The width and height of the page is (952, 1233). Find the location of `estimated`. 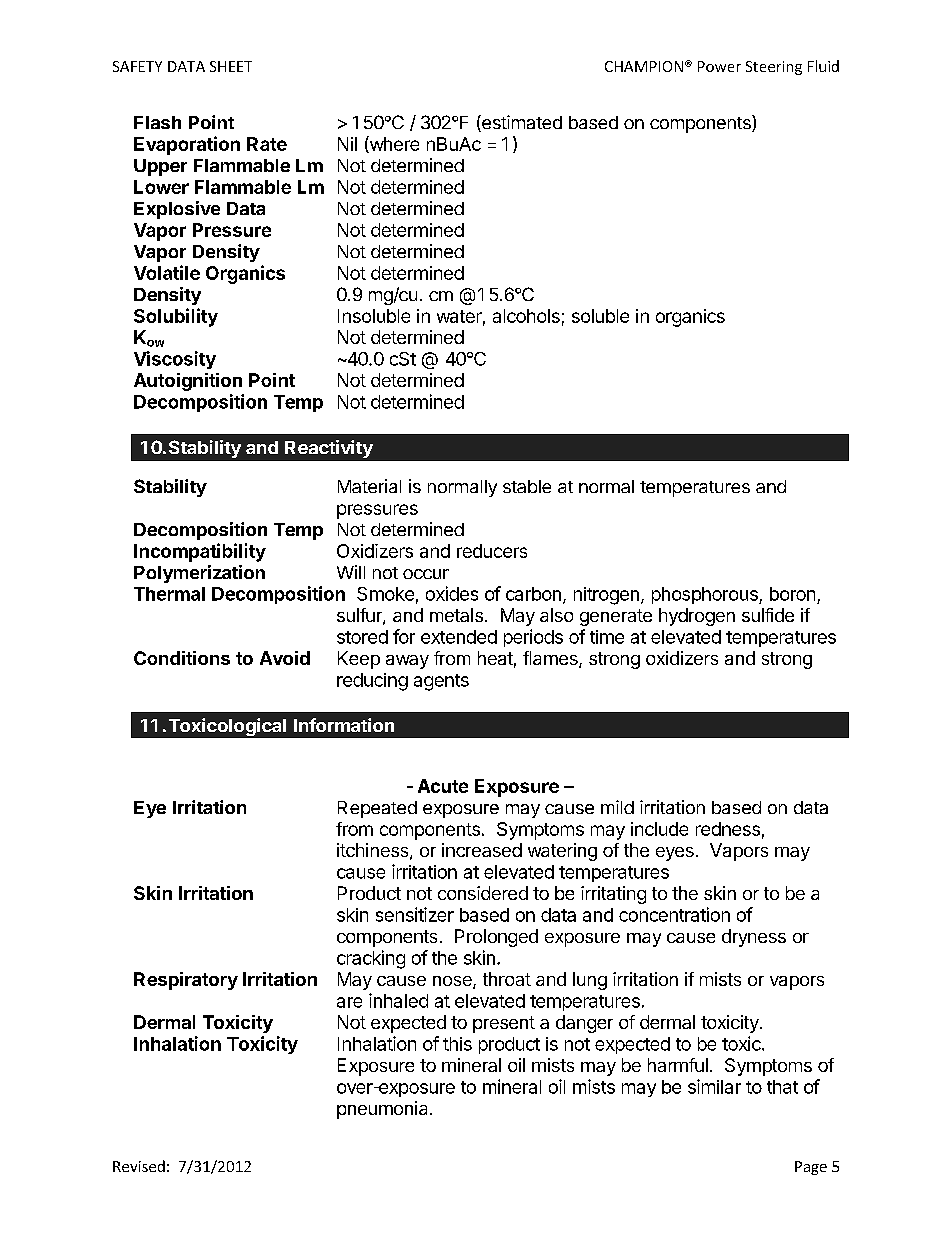

estimated is located at coordinates (521, 123).
